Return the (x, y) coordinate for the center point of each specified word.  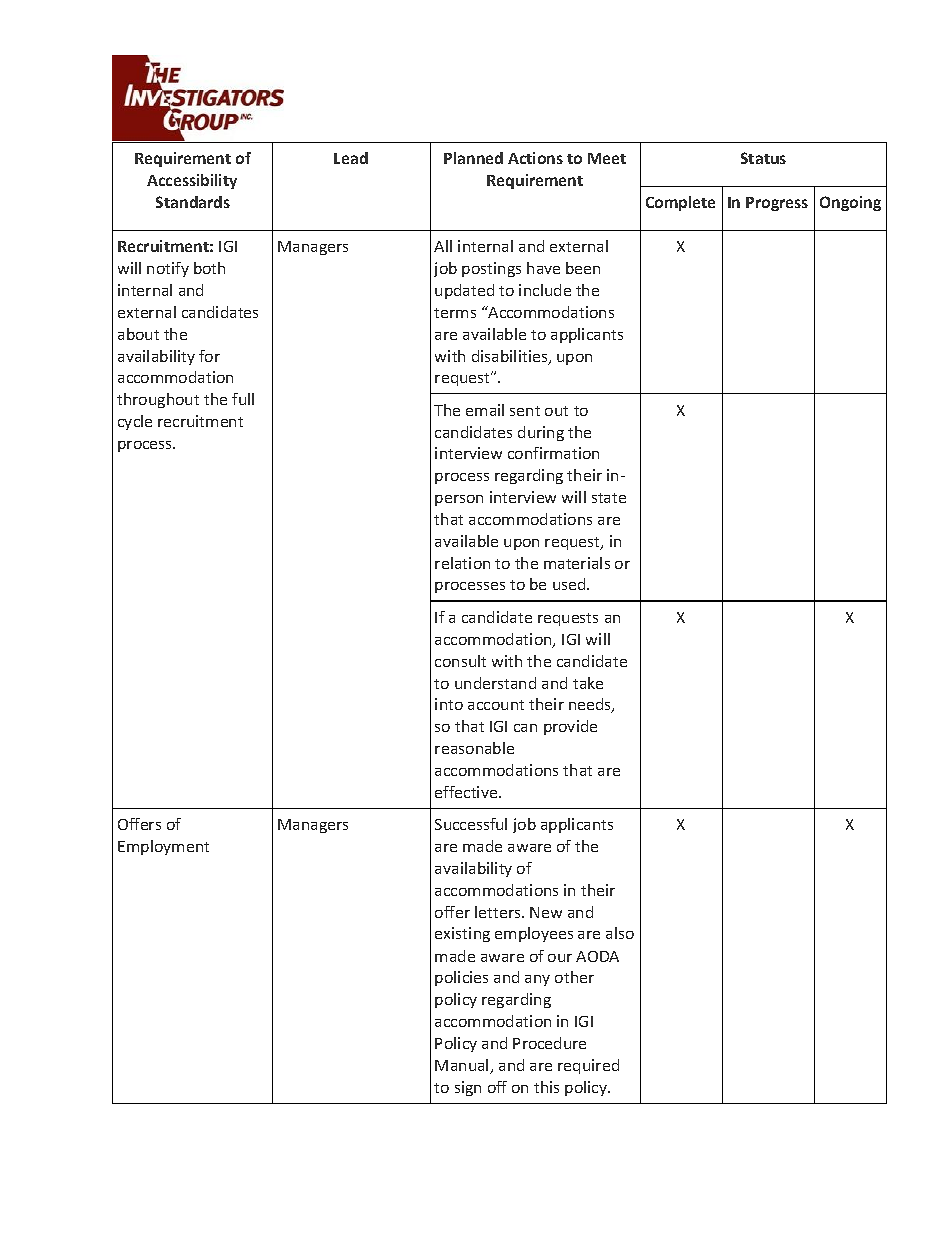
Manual (463, 1066)
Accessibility (192, 181)
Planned (473, 158)
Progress (777, 204)
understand (495, 683)
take (588, 683)
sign (468, 1088)
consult (460, 661)
